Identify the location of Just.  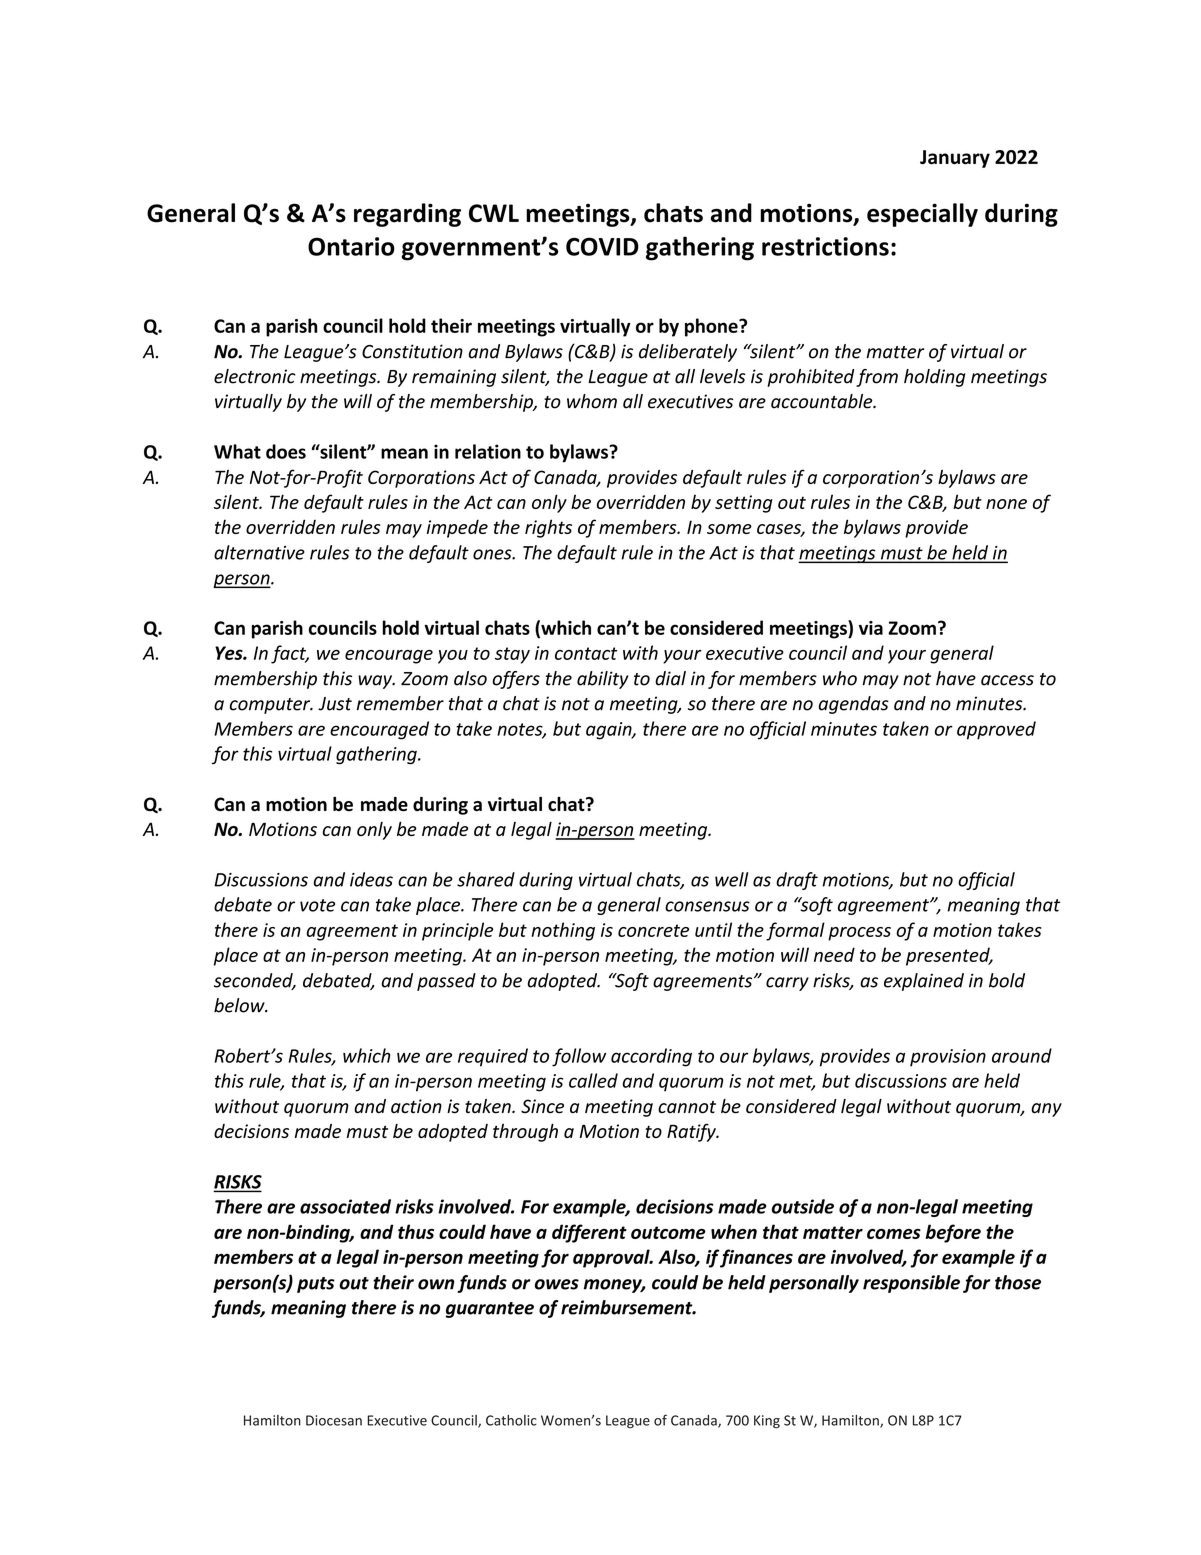
(335, 704).
